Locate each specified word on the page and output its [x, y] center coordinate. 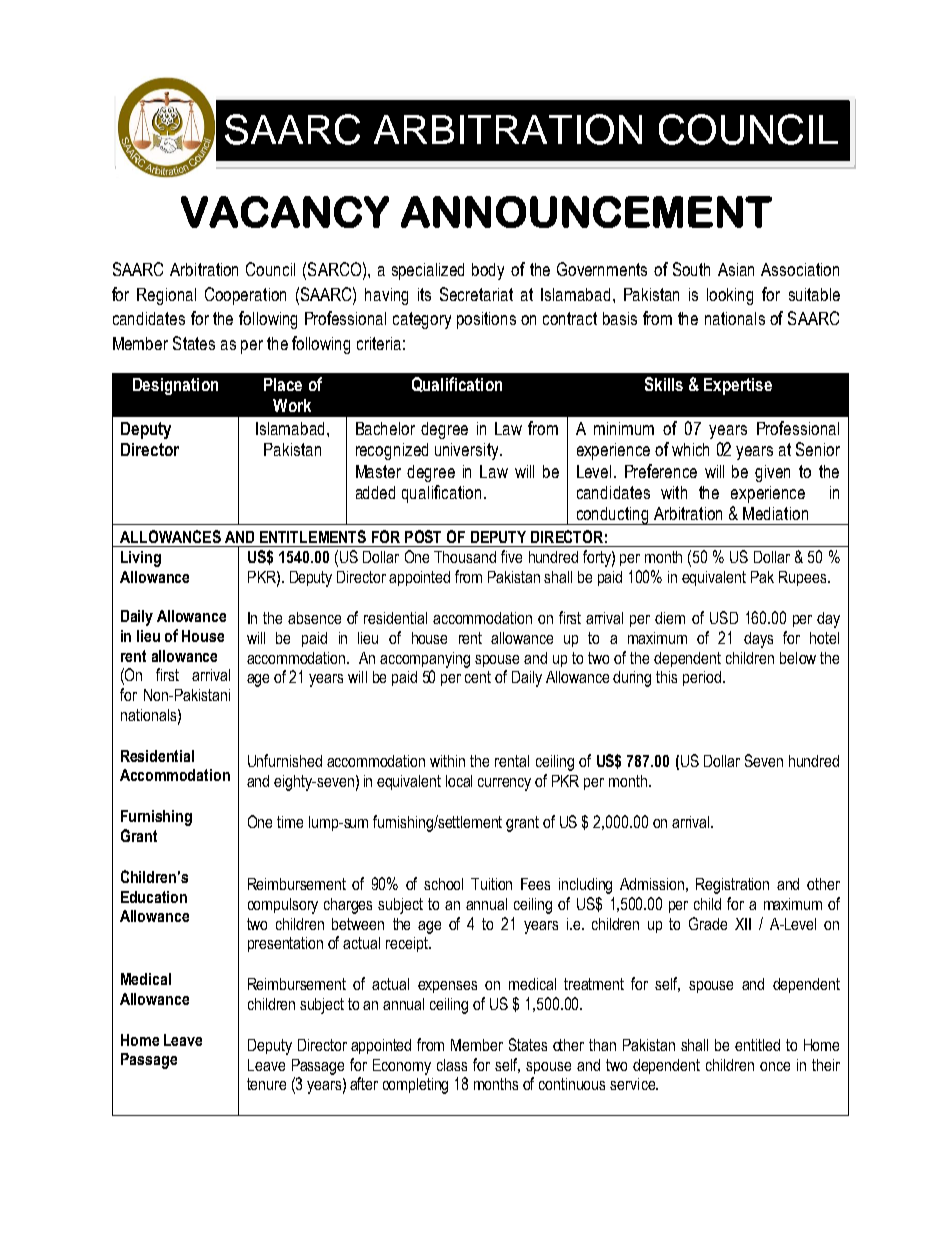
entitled [757, 1045]
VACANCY [285, 212]
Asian [736, 269]
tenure [266, 1084]
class [452, 1065]
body [488, 271]
